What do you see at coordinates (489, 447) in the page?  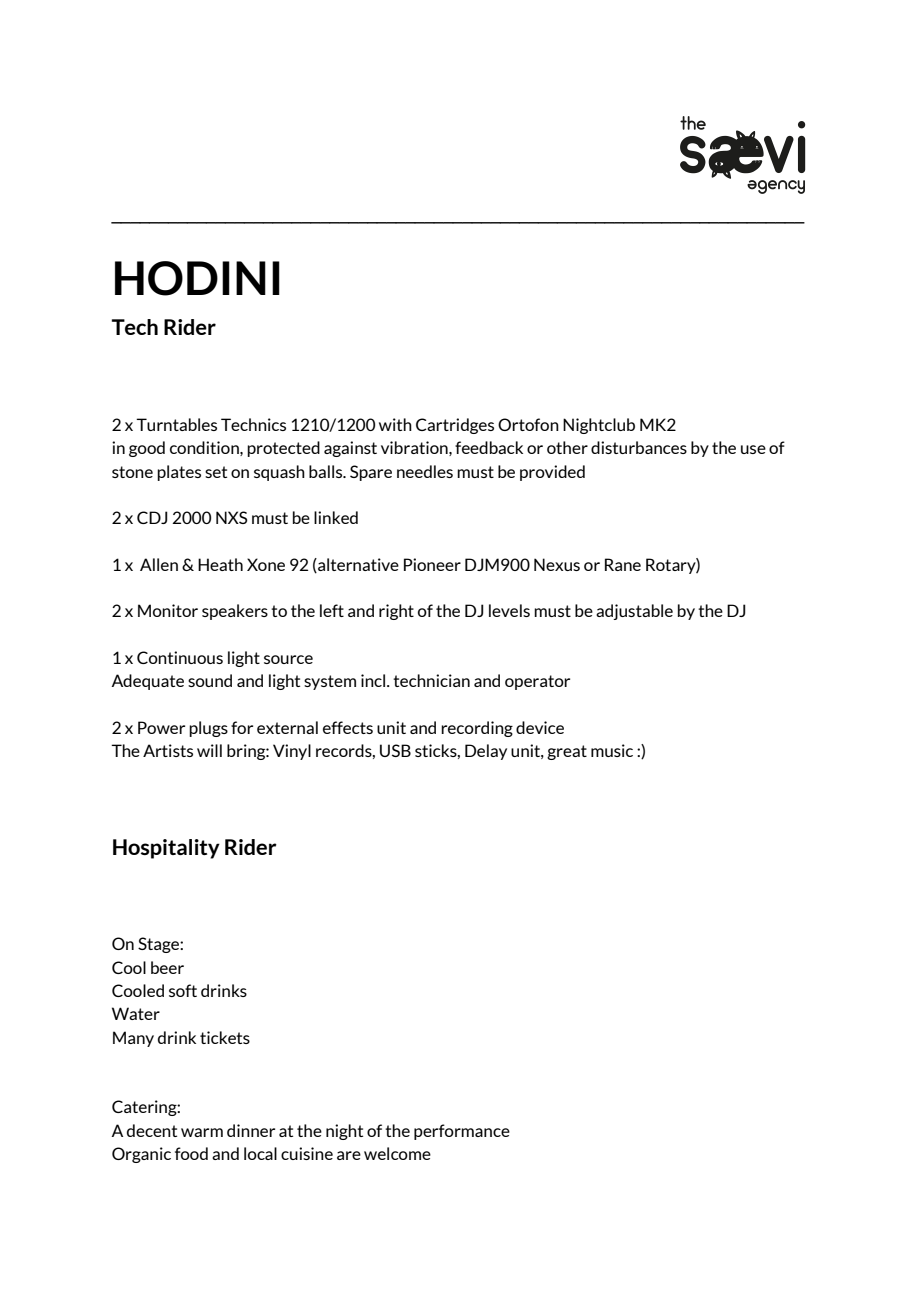 I see `feedback` at bounding box center [489, 447].
